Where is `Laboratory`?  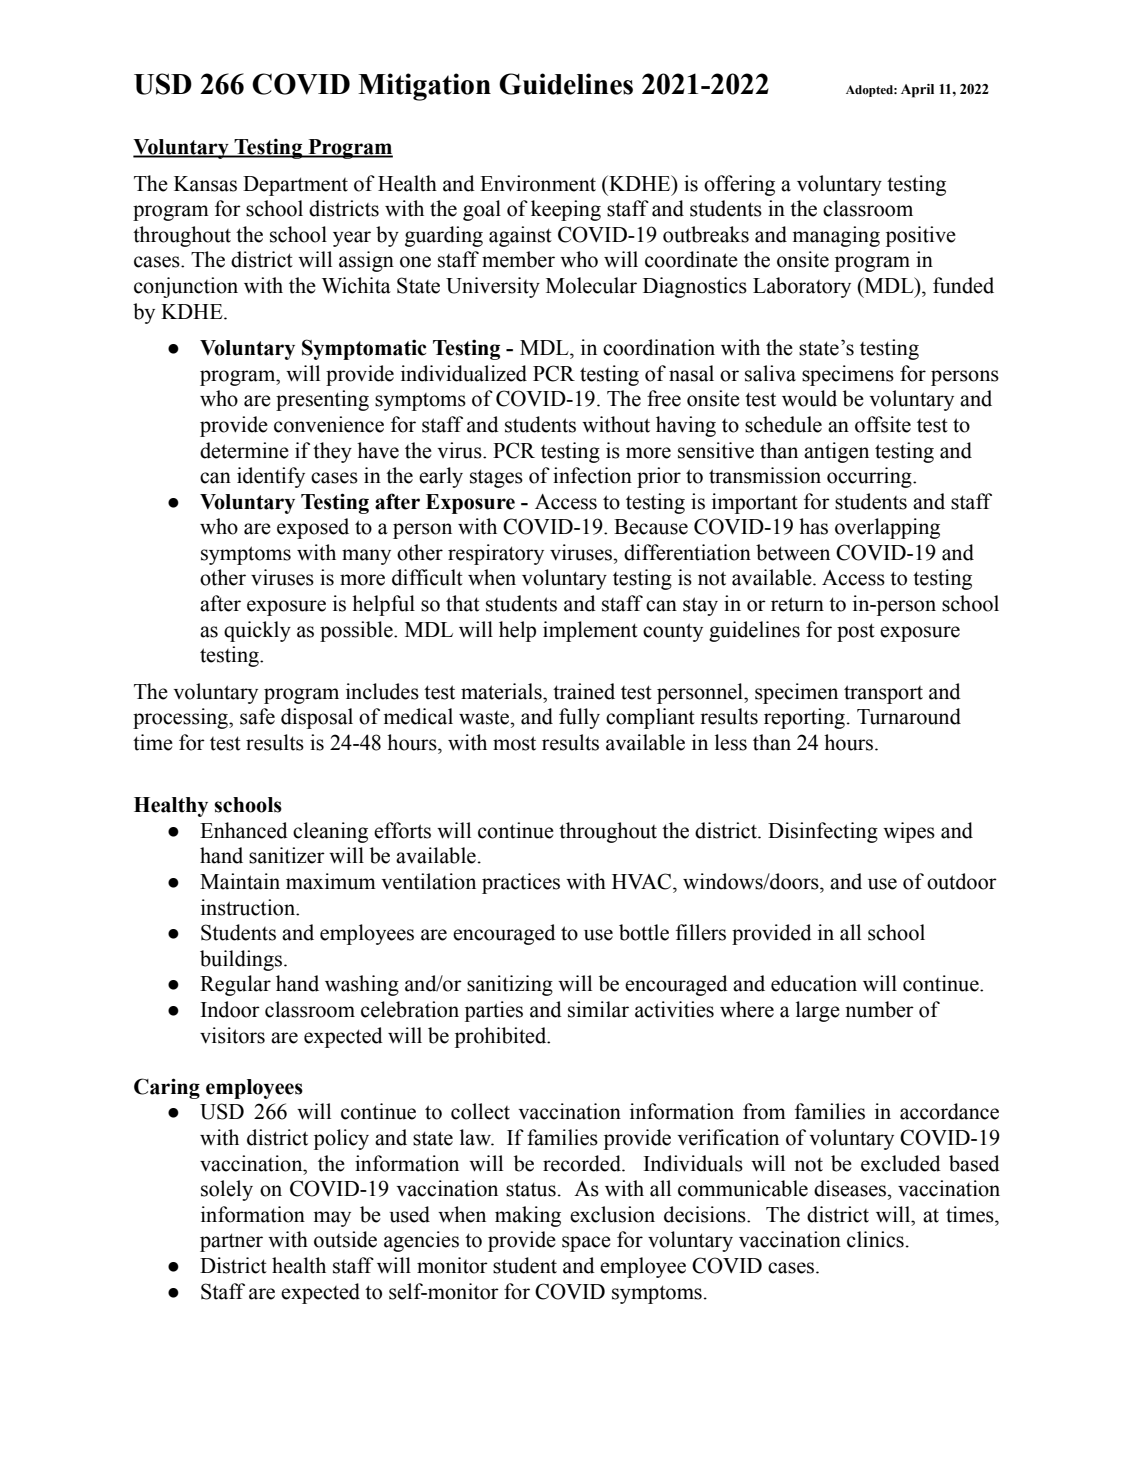 Laboratory is located at coordinates (802, 287).
